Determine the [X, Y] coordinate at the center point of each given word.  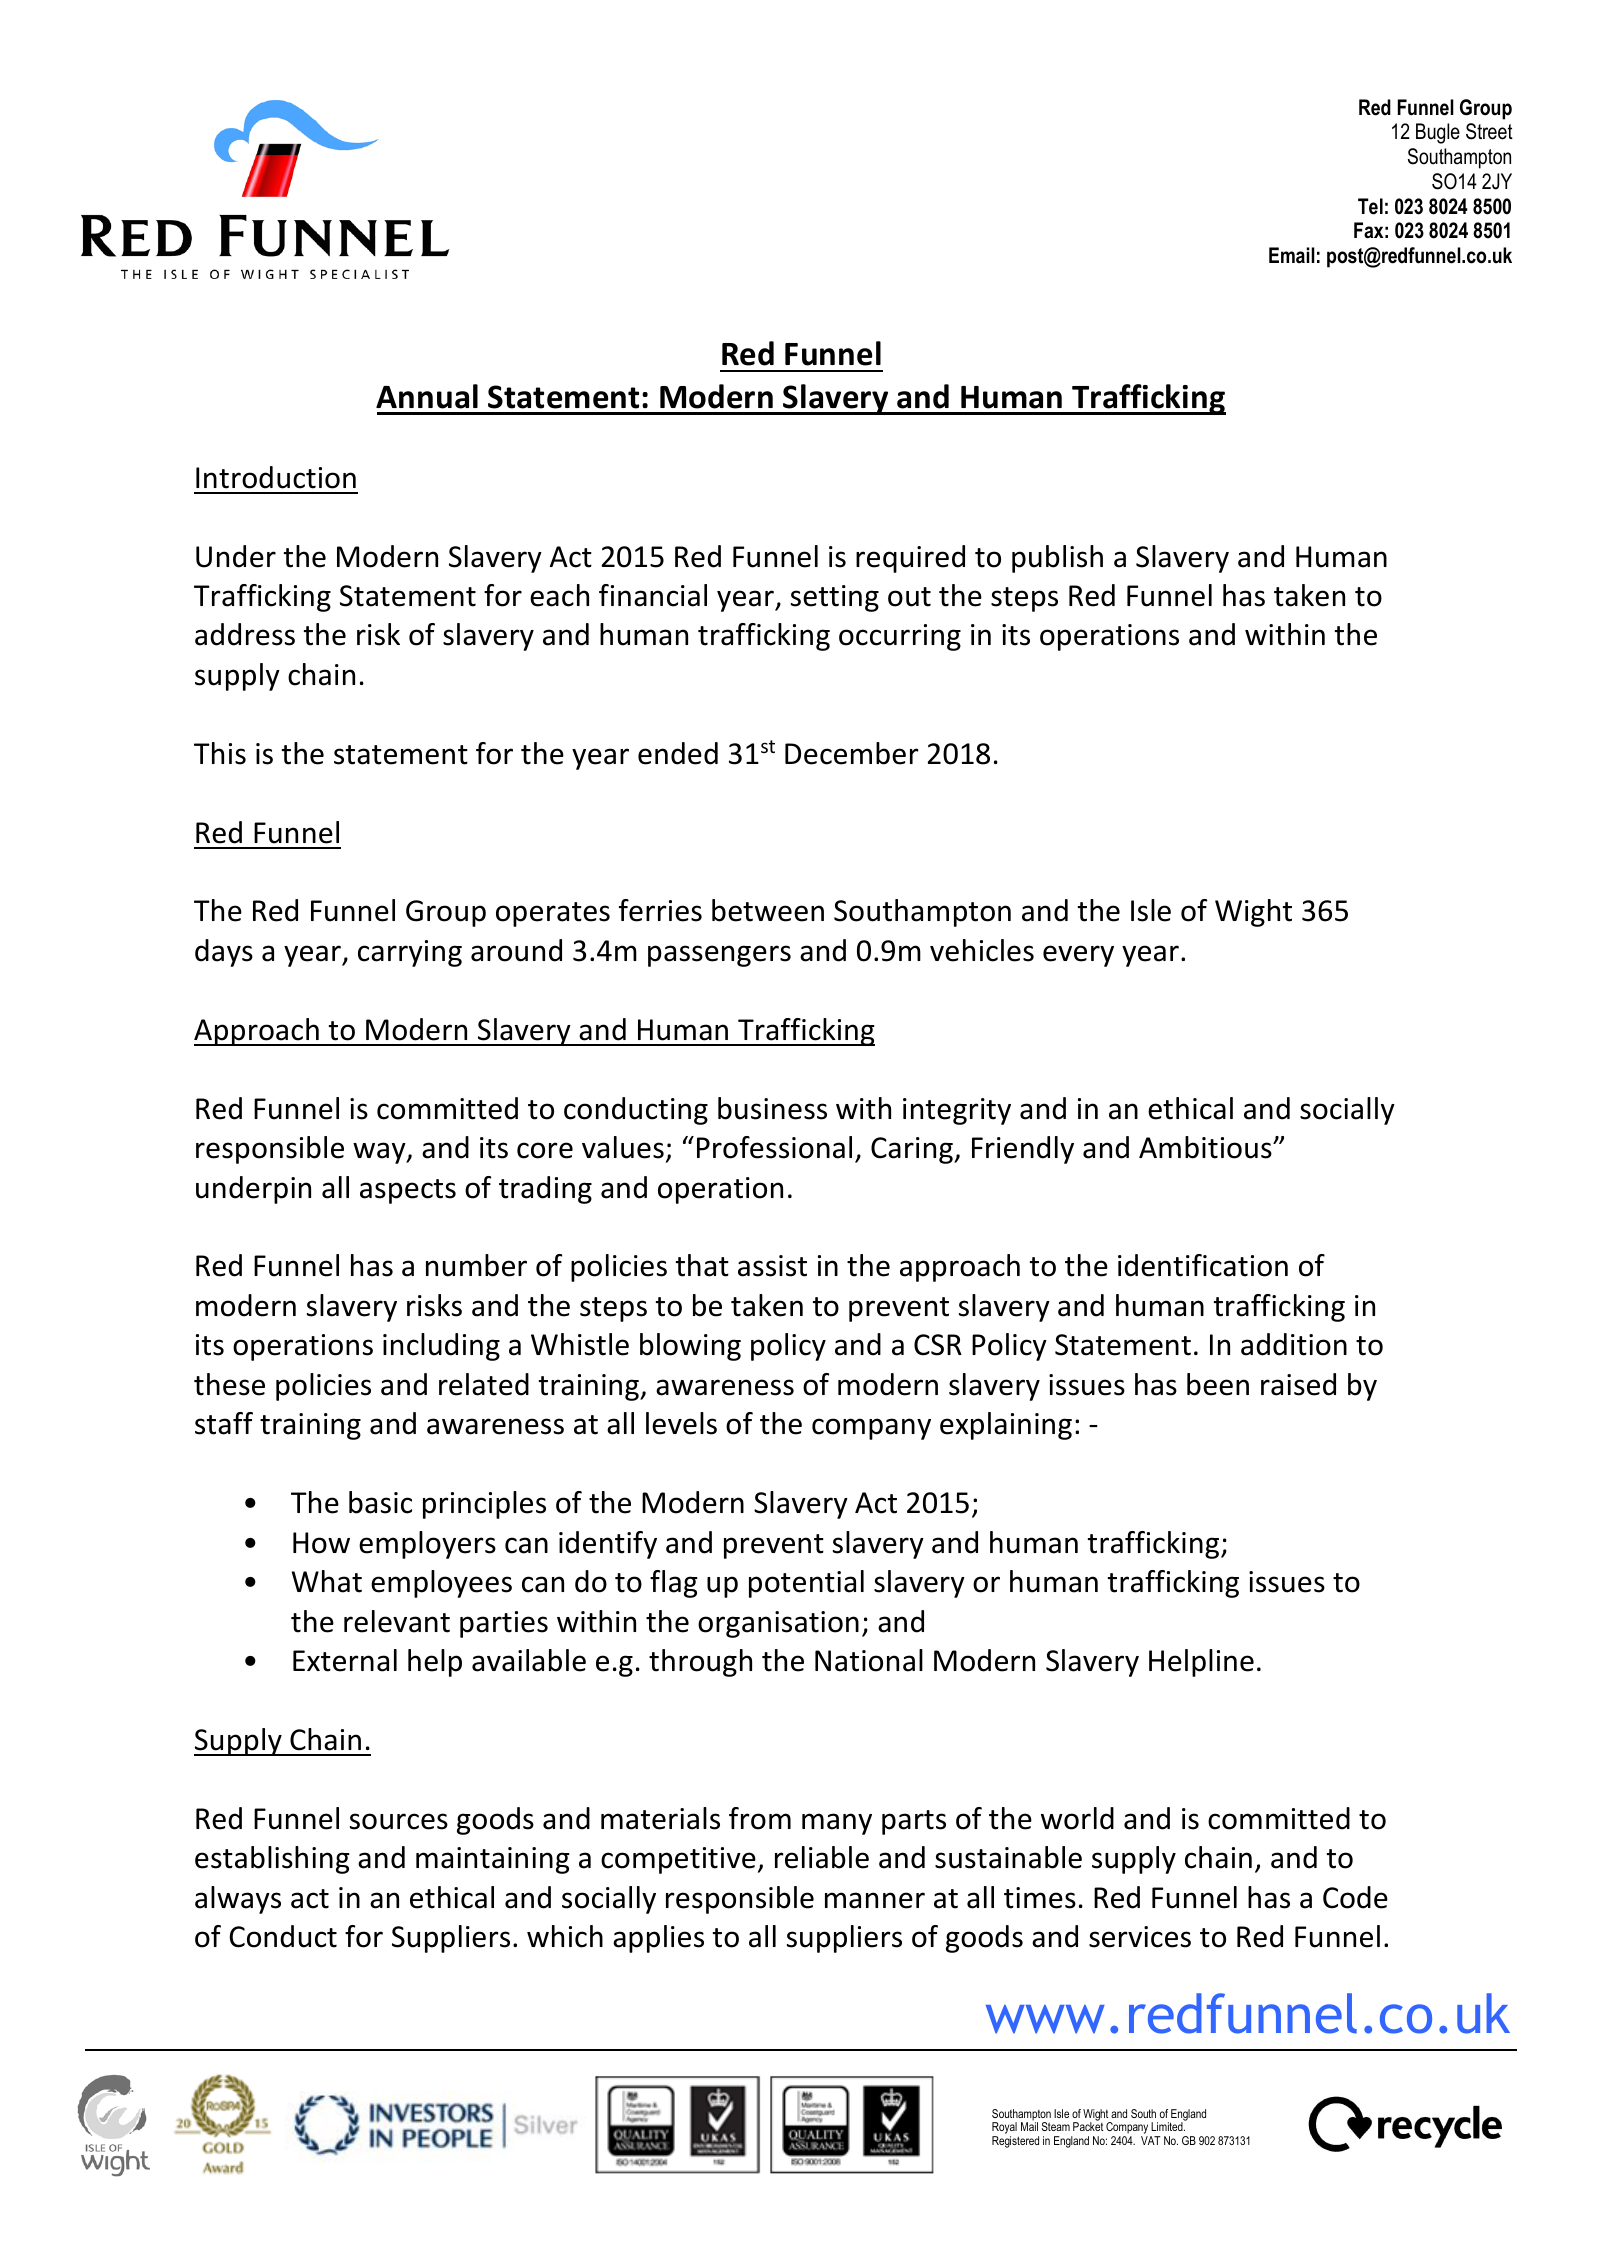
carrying [410, 953]
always [238, 1900]
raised [1298, 1384]
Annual [427, 396]
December [852, 753]
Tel [1370, 206]
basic [380, 1502]
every [1078, 956]
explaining [1006, 1426]
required [910, 559]
